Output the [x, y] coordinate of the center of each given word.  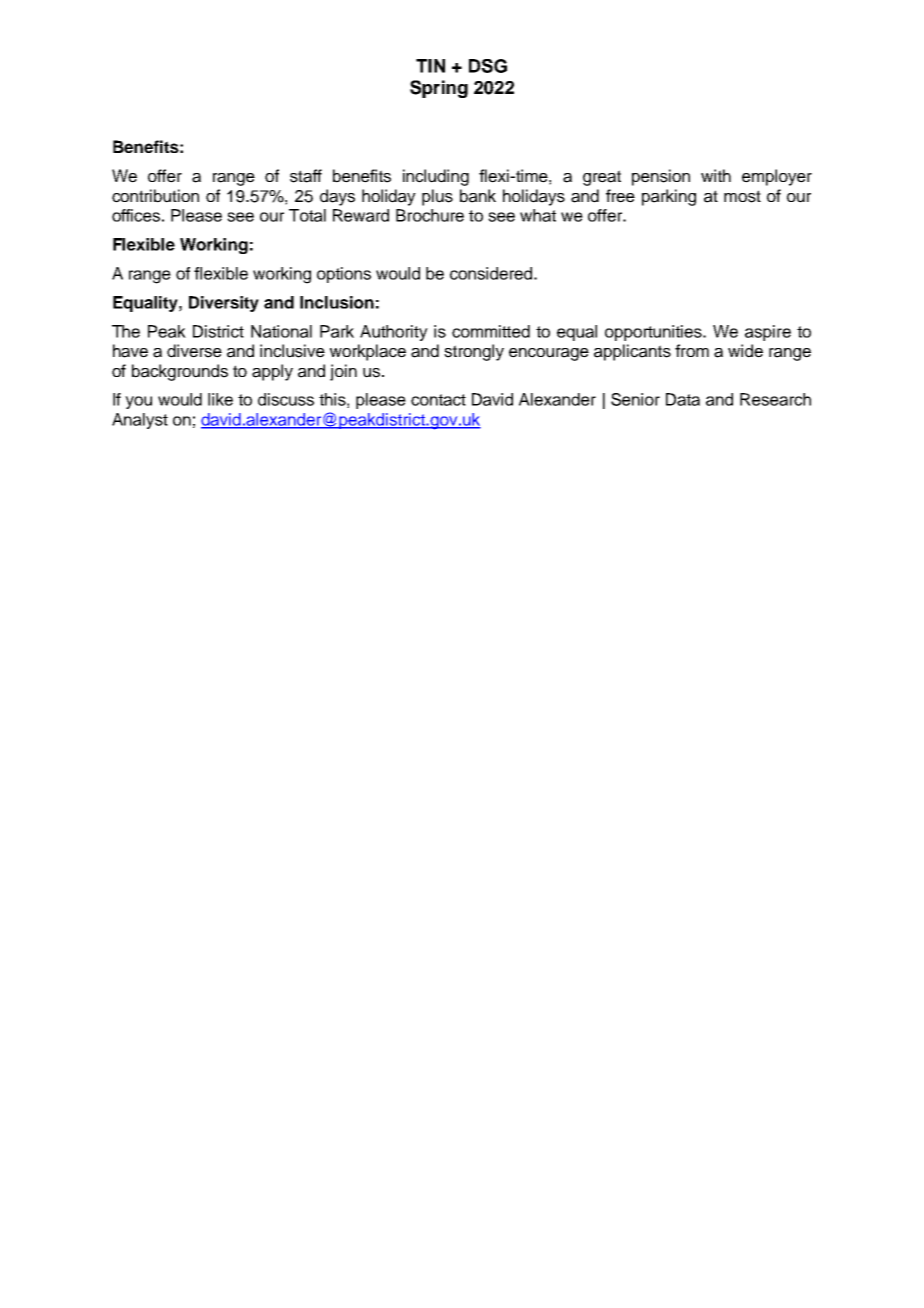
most [742, 196]
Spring [439, 89]
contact [438, 400]
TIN [430, 66]
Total [307, 215]
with [716, 175]
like [220, 399]
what [538, 215]
